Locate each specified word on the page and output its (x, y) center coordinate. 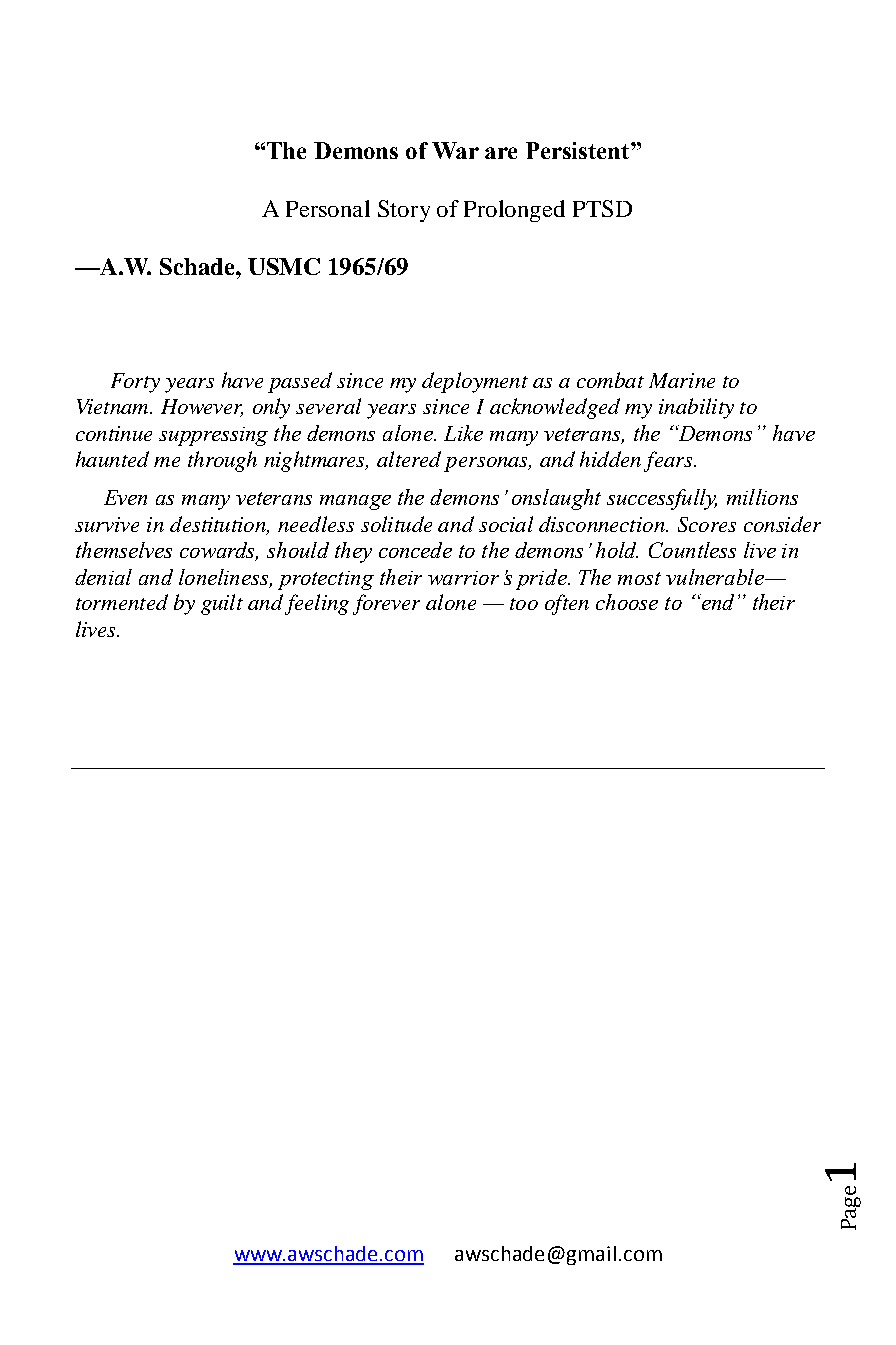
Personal (328, 208)
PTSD (602, 208)
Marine (682, 380)
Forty (135, 383)
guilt (222, 604)
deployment (475, 382)
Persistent (579, 150)
